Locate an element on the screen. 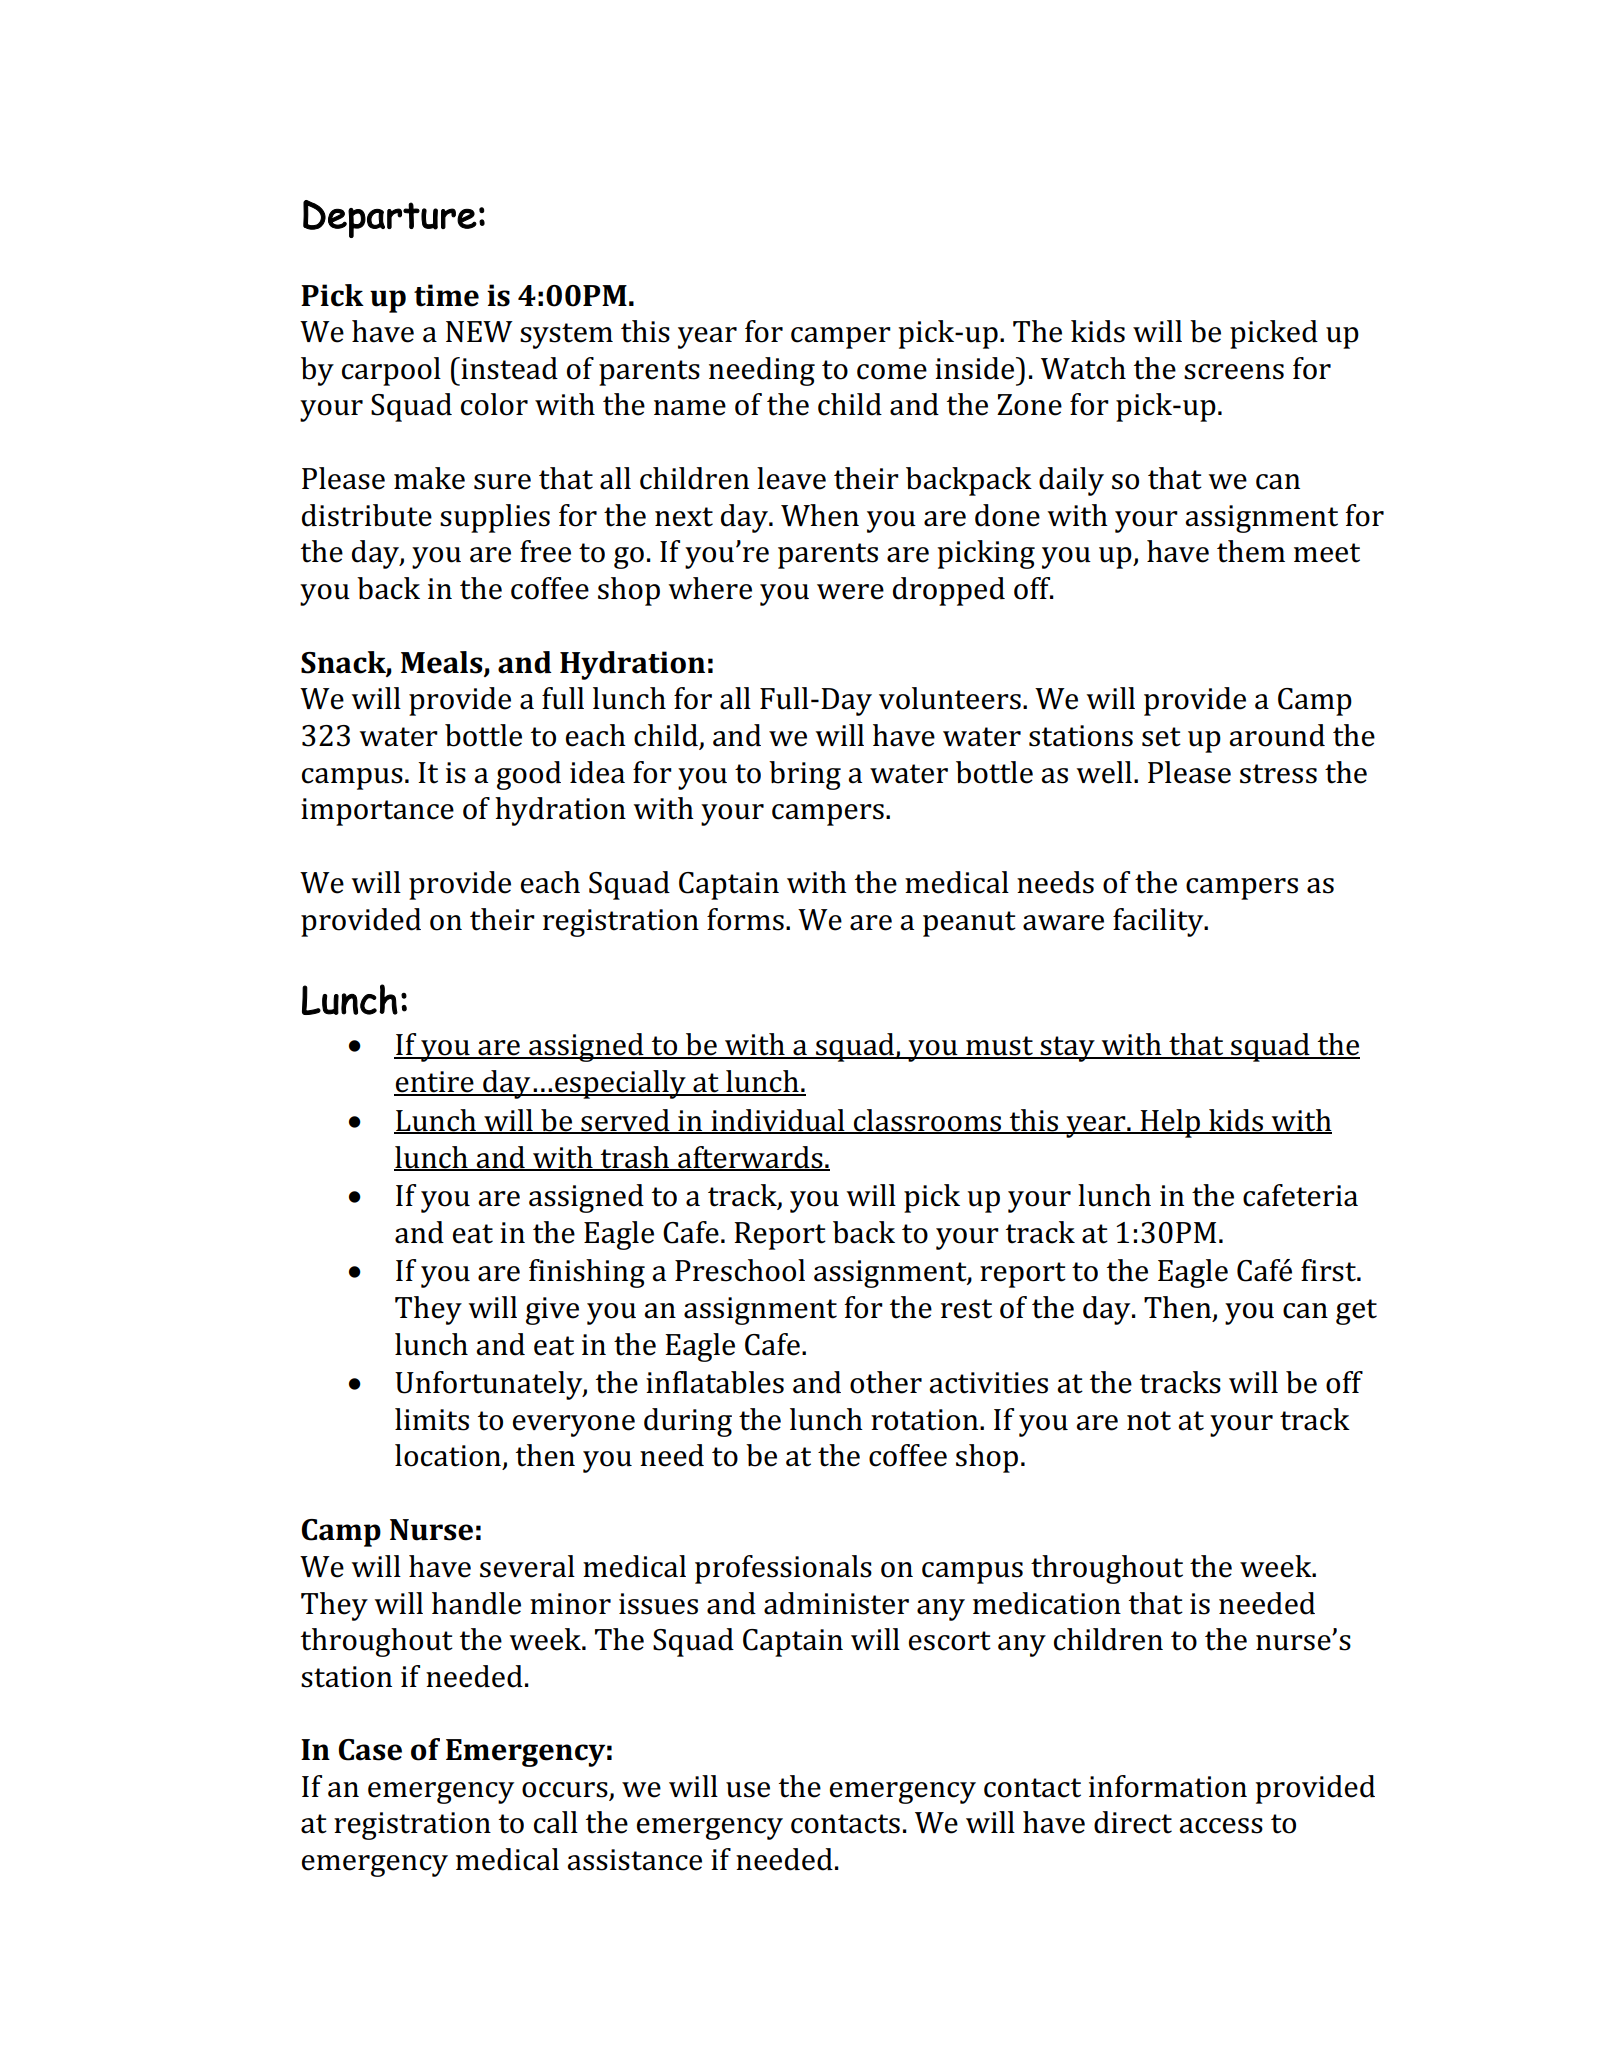 This screenshot has height=2067, width=1597. Help is located at coordinates (1170, 1123).
